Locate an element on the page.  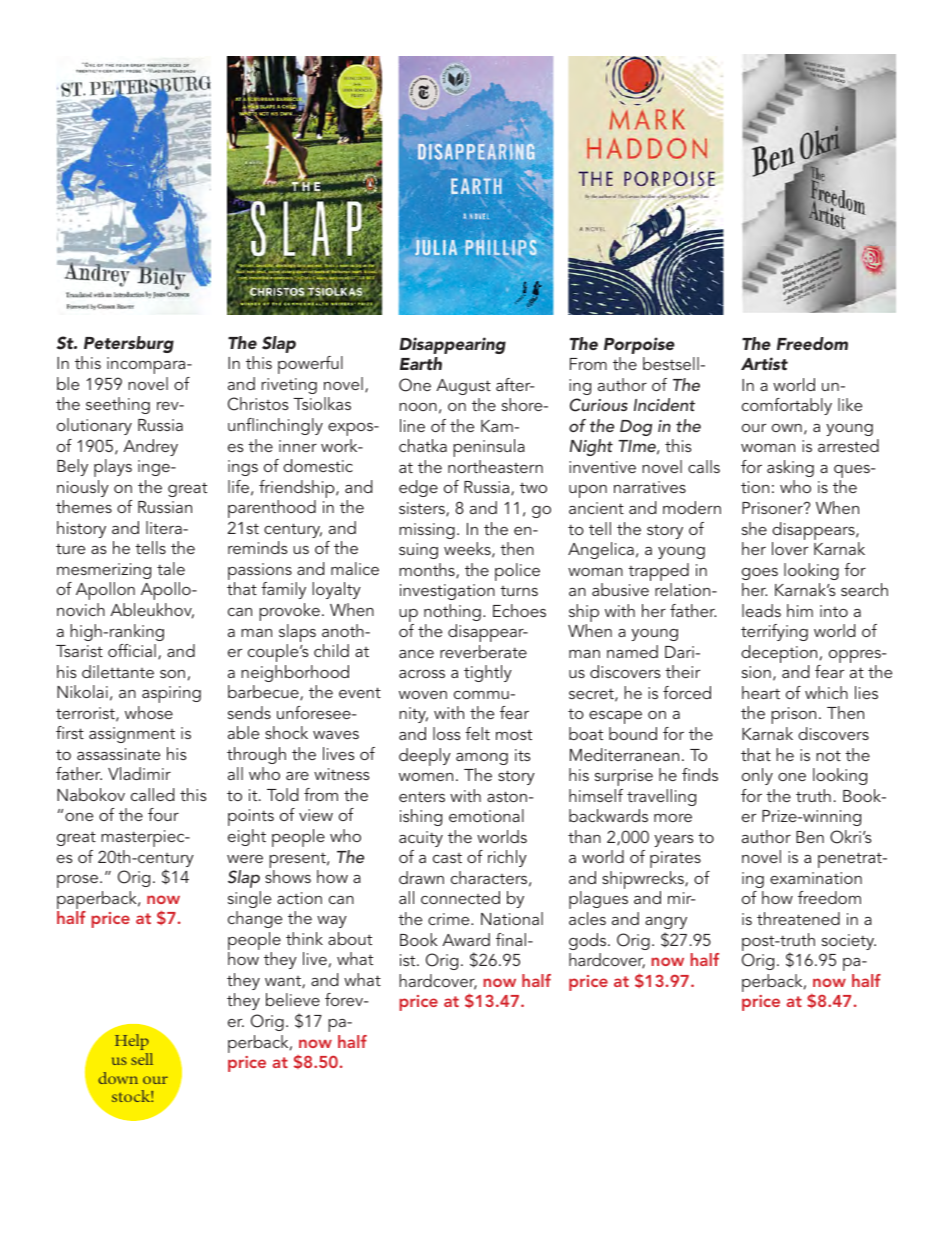
Ben is located at coordinates (810, 837).
